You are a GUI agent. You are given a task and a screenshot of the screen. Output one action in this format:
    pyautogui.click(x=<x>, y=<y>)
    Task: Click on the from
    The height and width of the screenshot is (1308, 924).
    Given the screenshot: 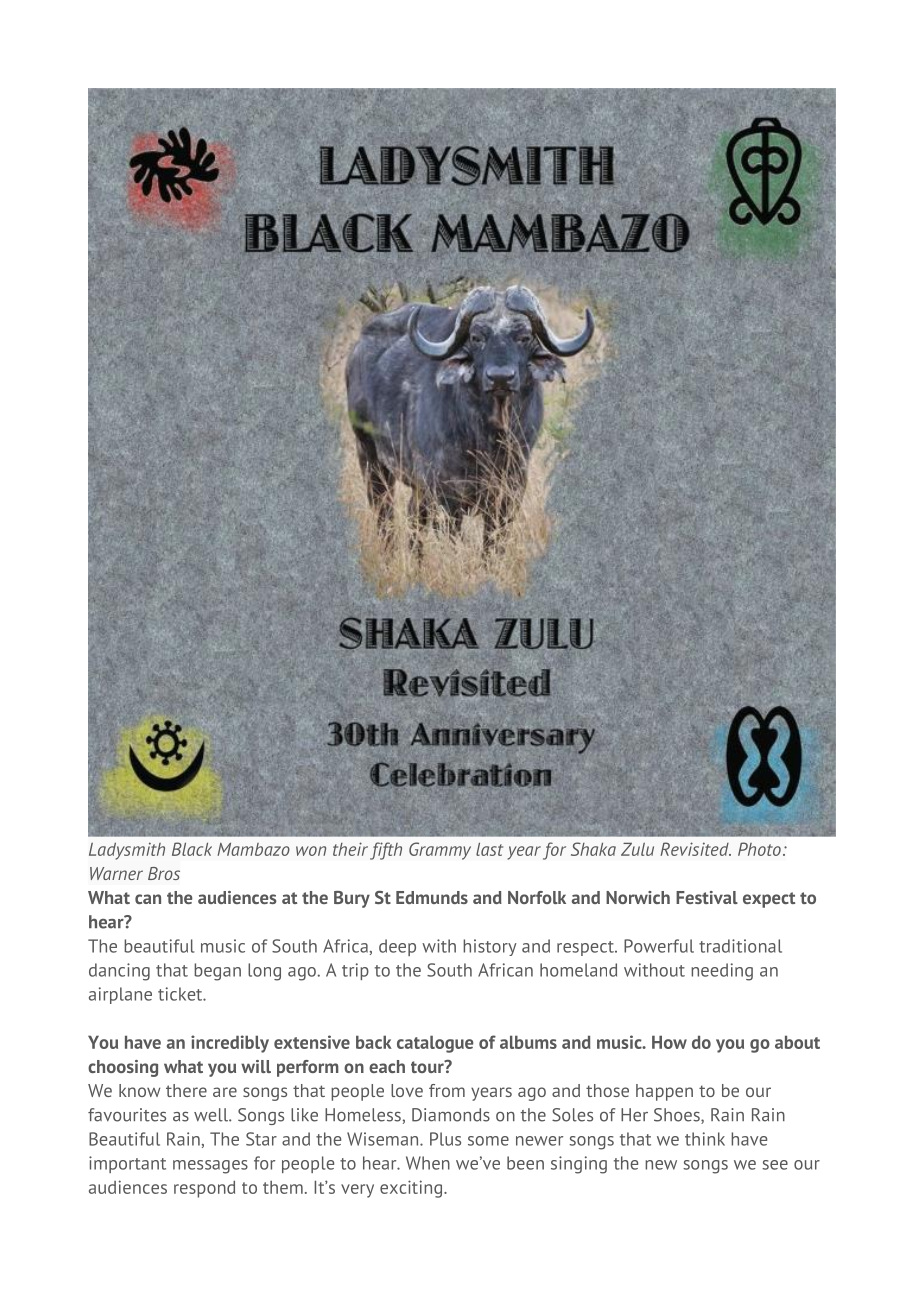 What is the action you would take?
    pyautogui.click(x=447, y=1090)
